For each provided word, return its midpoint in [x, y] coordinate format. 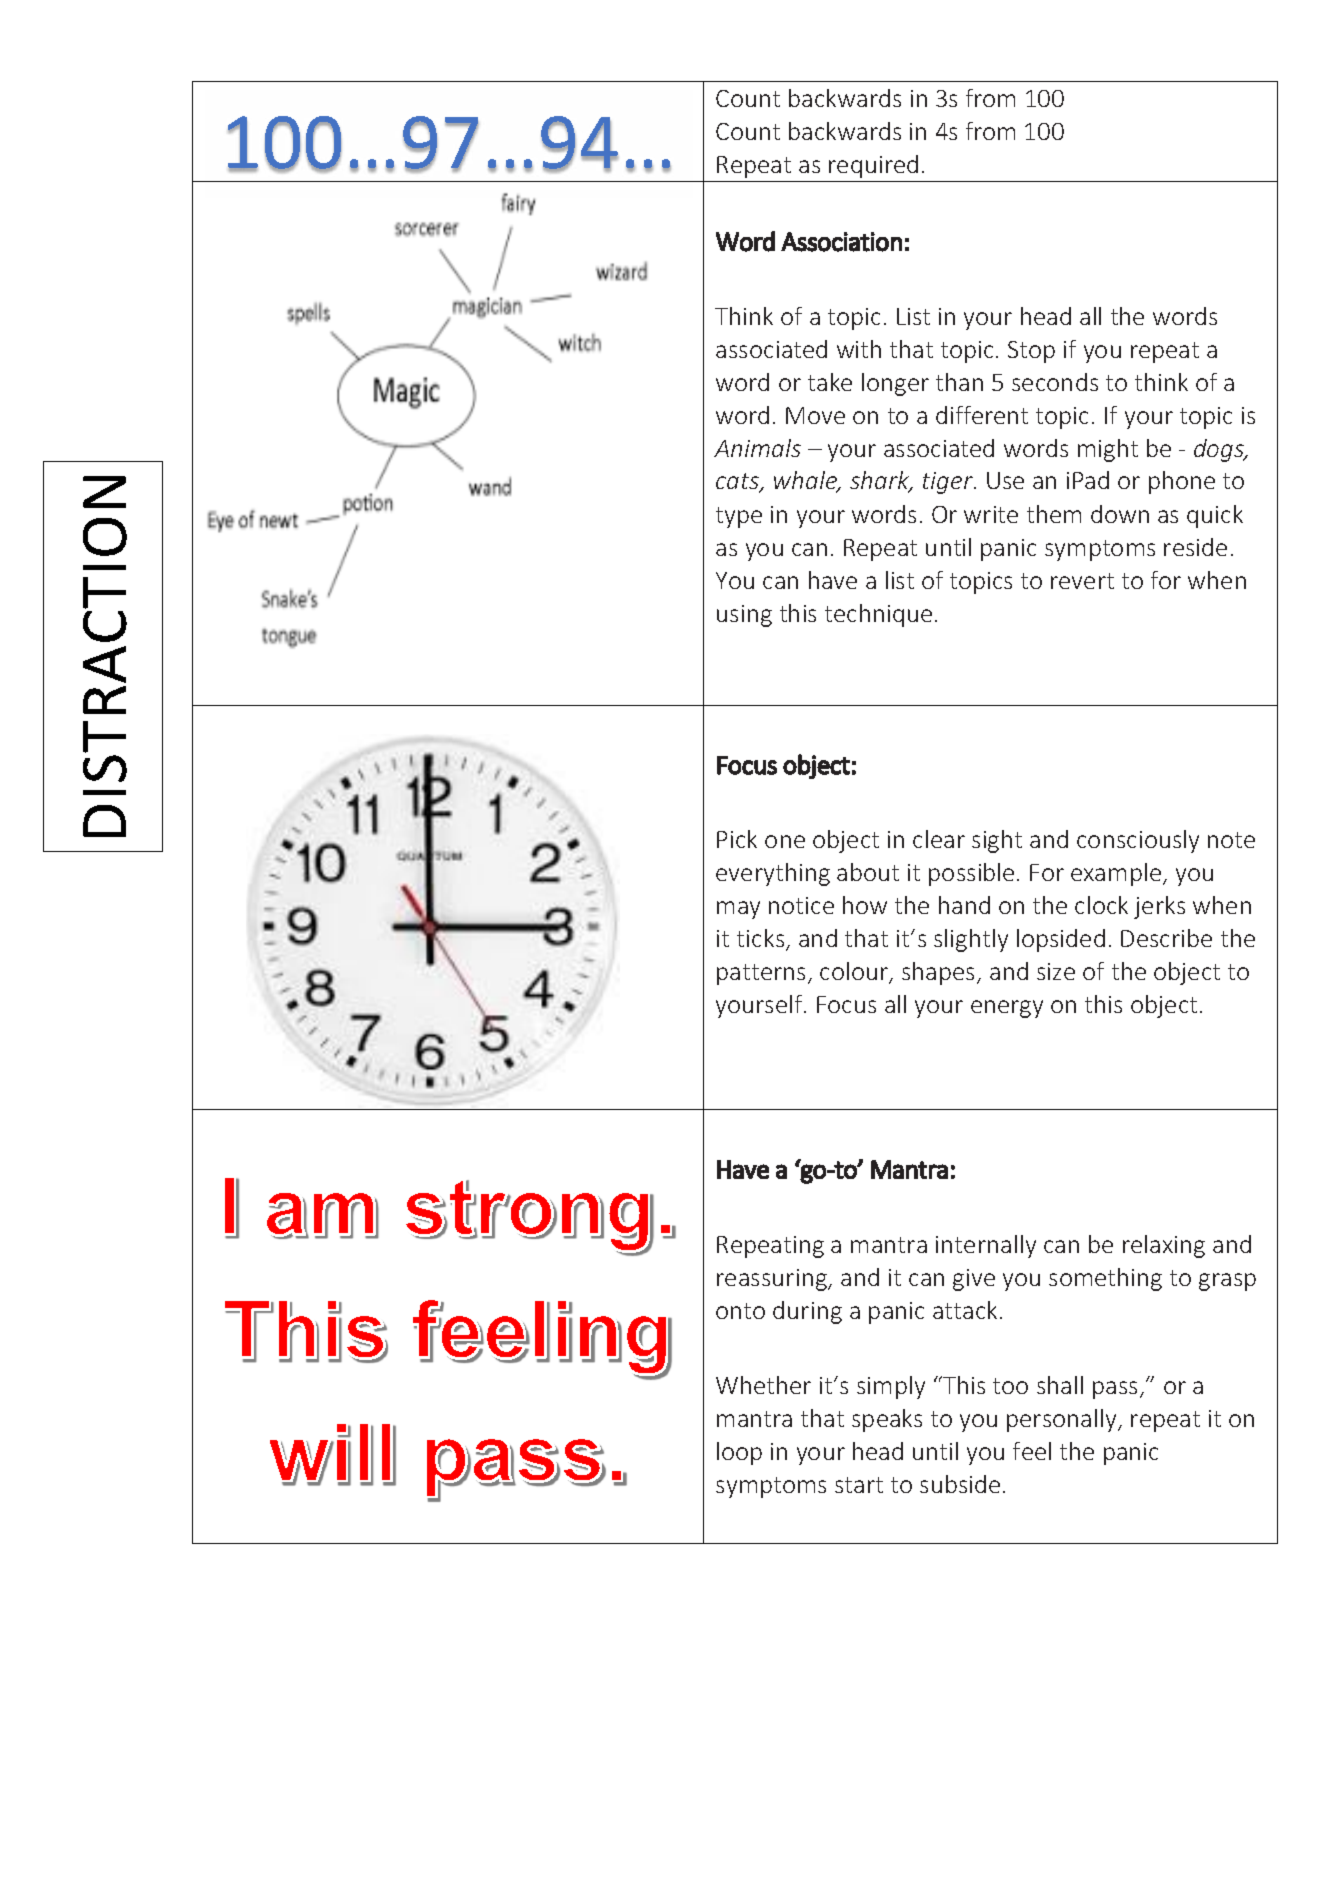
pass [1115, 1390]
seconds [1055, 382]
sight [997, 841]
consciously [1138, 841]
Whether [763, 1385]
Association [841, 242]
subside [960, 1484]
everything [773, 874]
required [873, 166]
